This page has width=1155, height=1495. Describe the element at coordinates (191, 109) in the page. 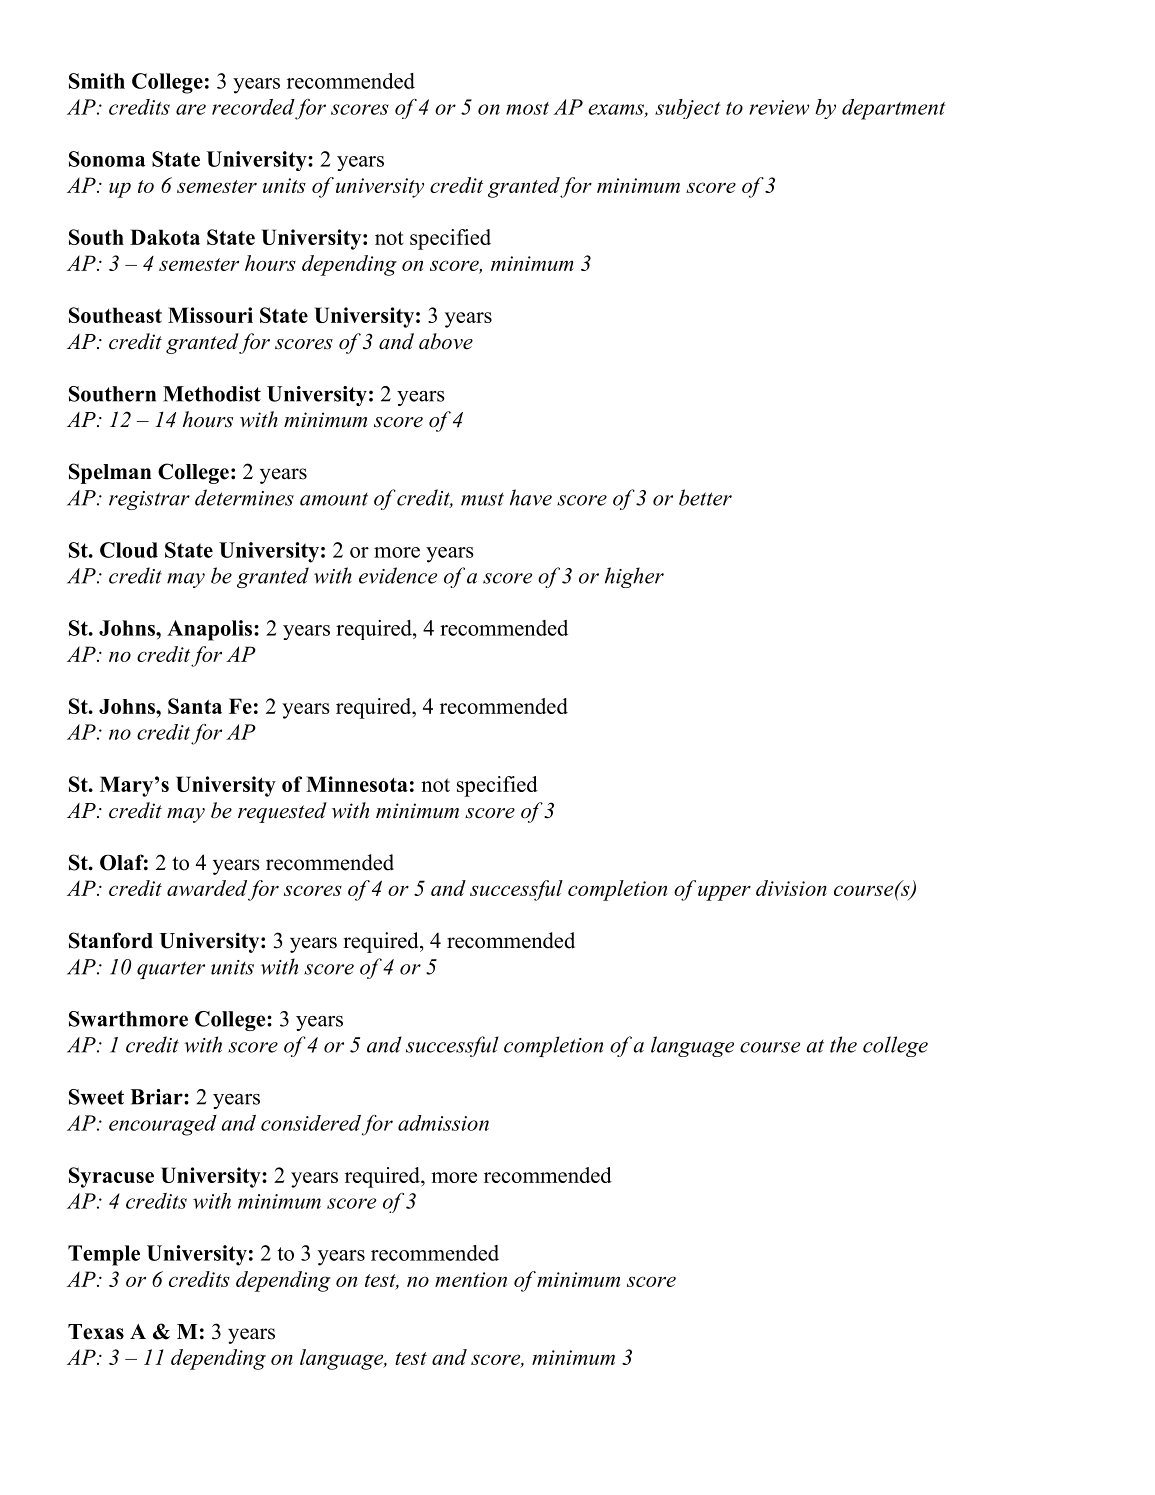

I see `are` at that location.
